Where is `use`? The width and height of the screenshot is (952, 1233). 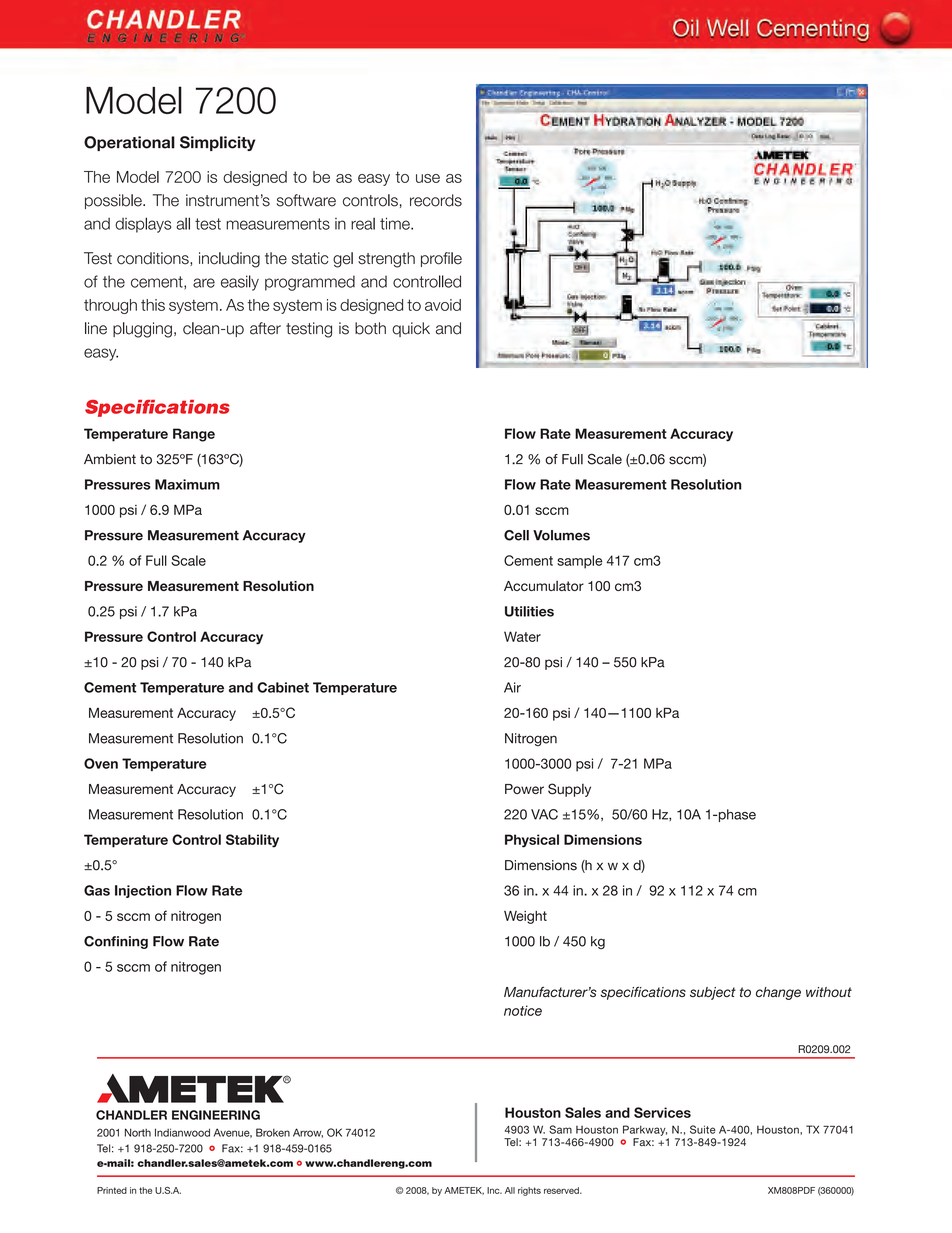
use is located at coordinates (428, 178).
